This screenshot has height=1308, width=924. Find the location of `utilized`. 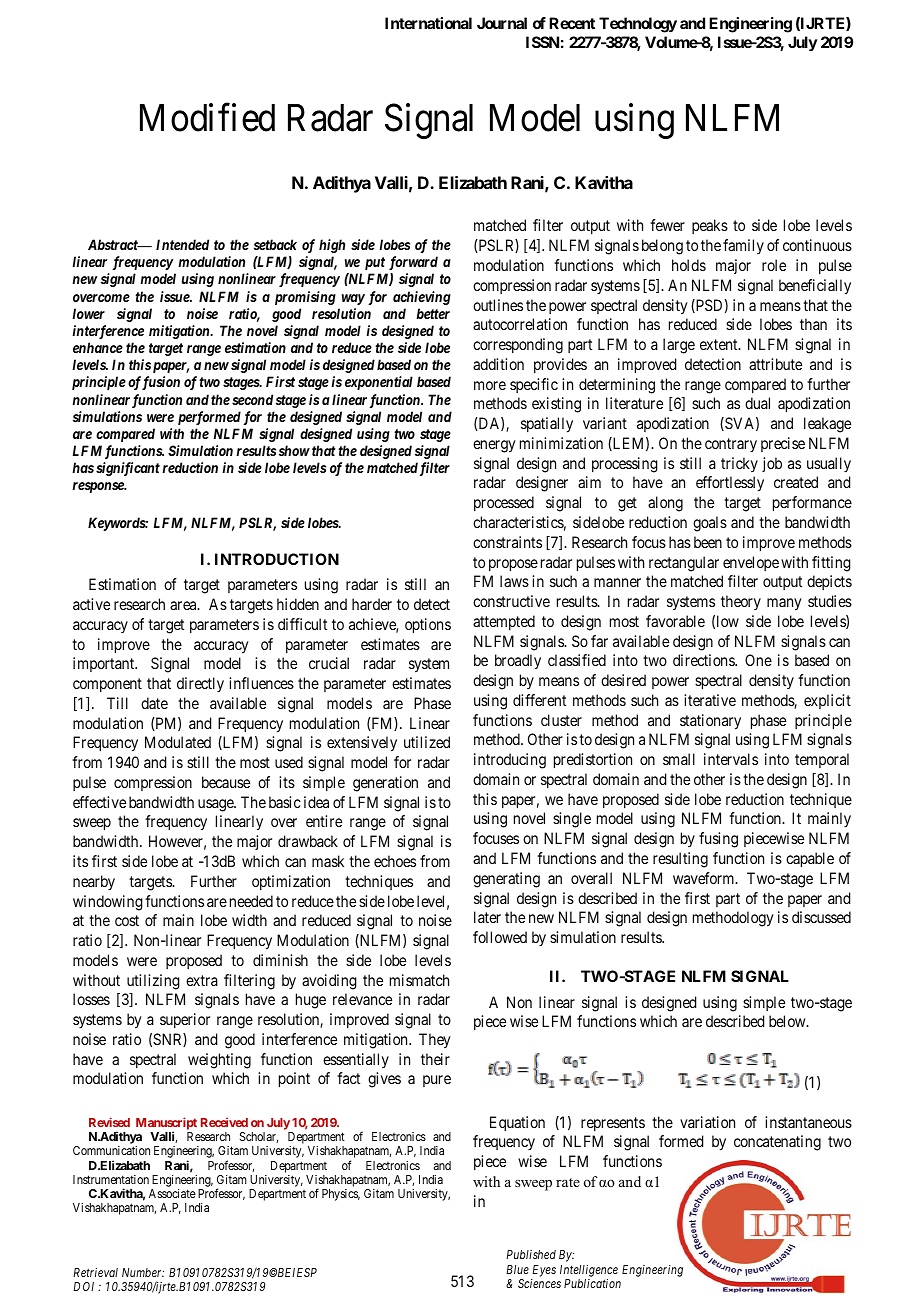

utilized is located at coordinates (427, 742).
